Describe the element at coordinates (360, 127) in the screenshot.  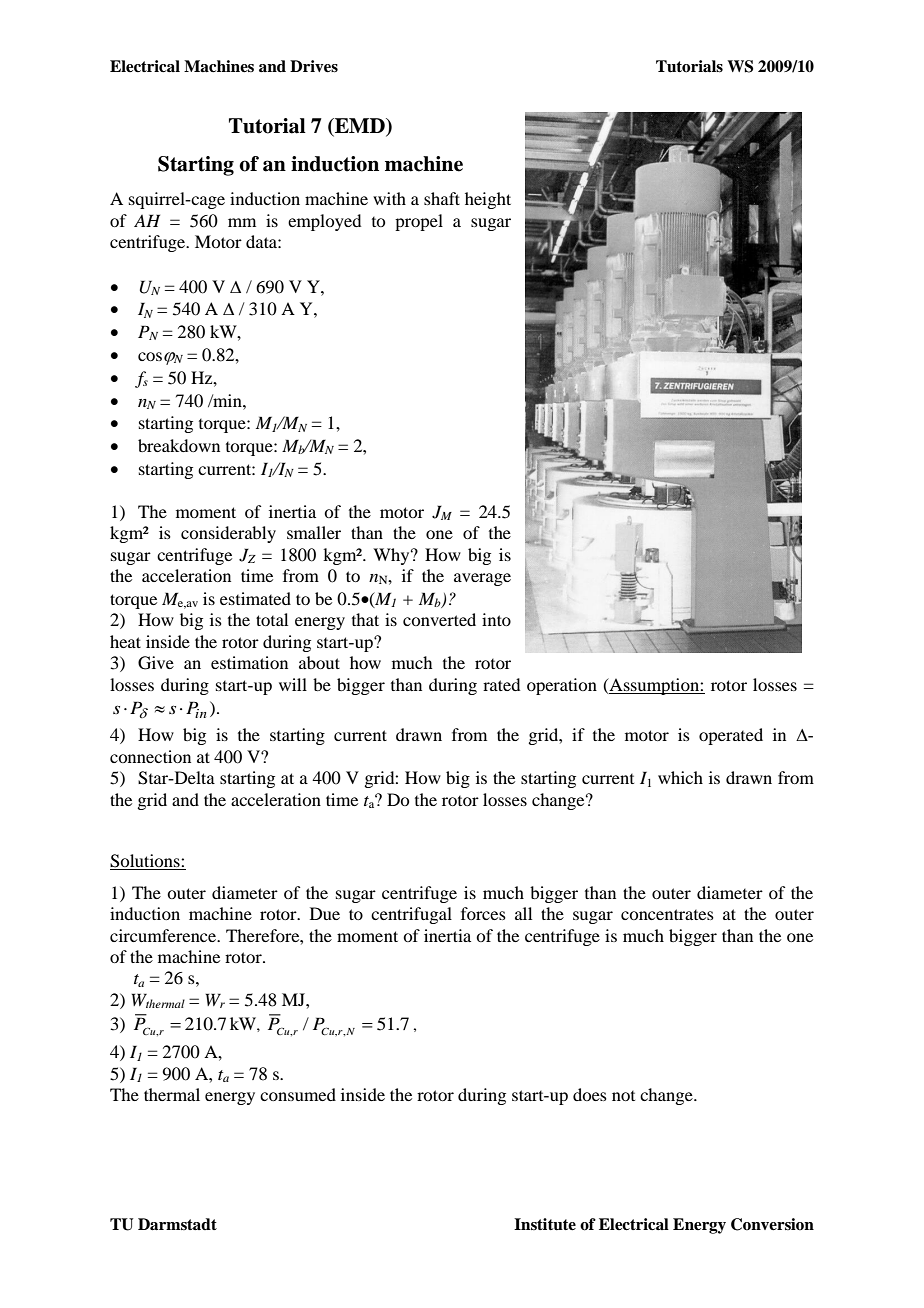
I see `EMD` at that location.
